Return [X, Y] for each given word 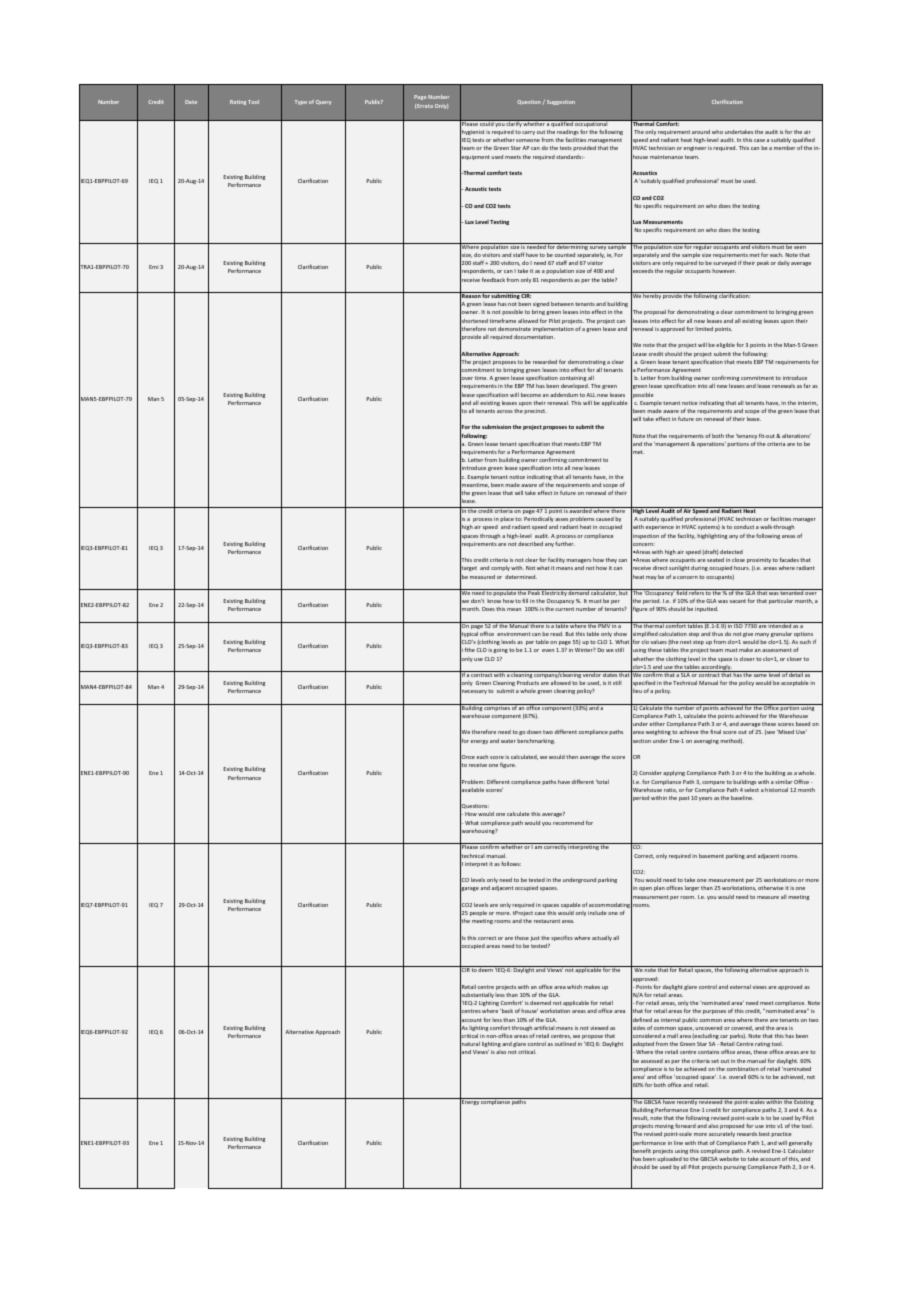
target [468, 569]
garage [469, 889]
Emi [154, 267]
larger [692, 888]
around [701, 132]
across [505, 411]
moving [664, 1126]
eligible [725, 345]
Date [191, 102]
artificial [544, 1027]
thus [717, 634]
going [500, 650]
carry [528, 133]
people [478, 913]
